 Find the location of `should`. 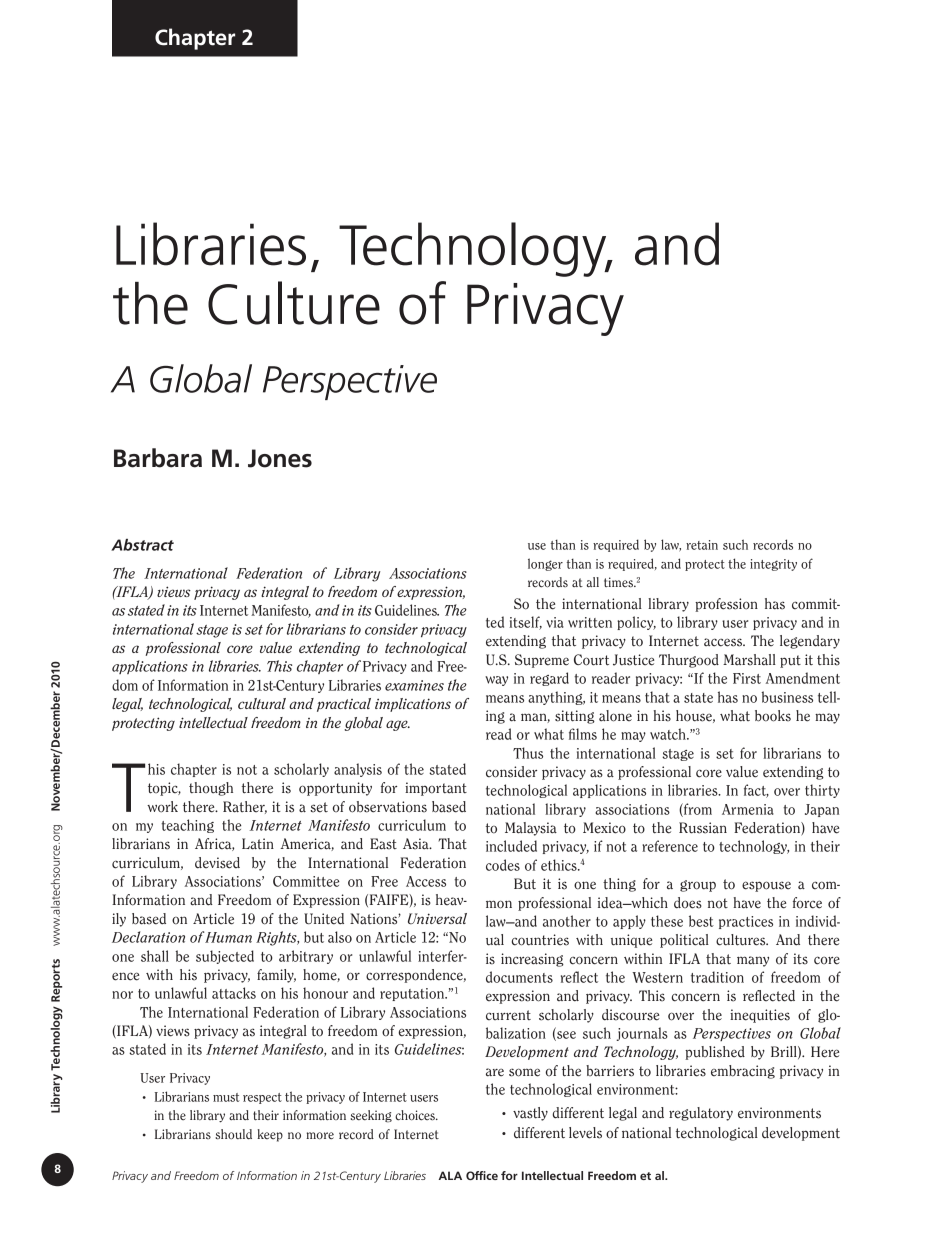

should is located at coordinates (233, 1134).
